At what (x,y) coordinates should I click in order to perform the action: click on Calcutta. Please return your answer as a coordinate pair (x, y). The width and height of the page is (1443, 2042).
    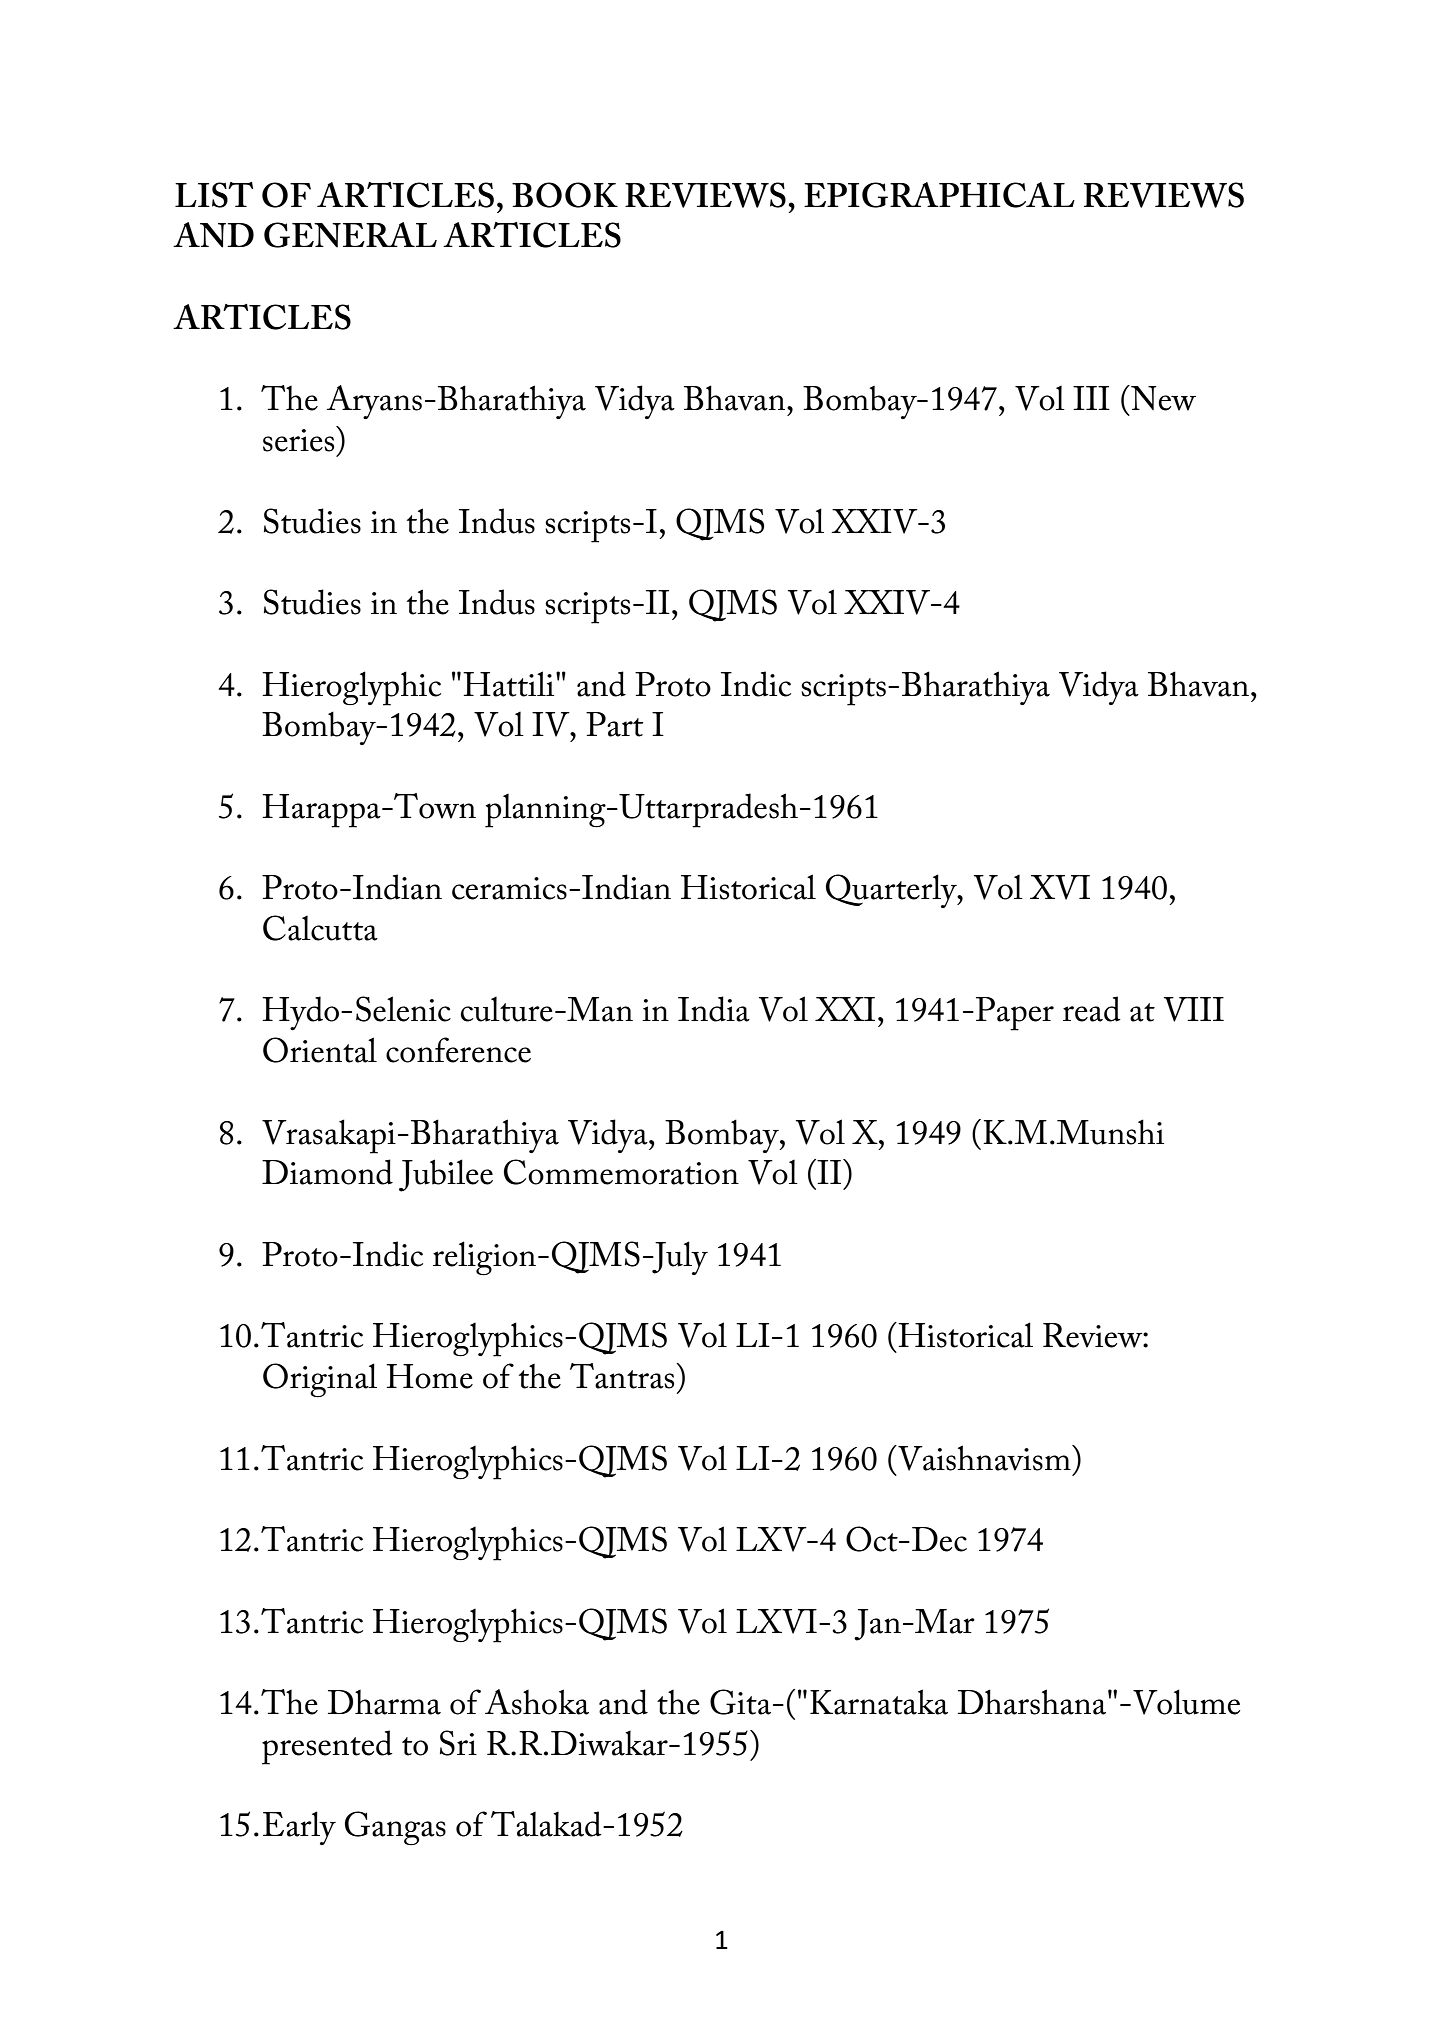
    Looking at the image, I should click on (320, 928).
